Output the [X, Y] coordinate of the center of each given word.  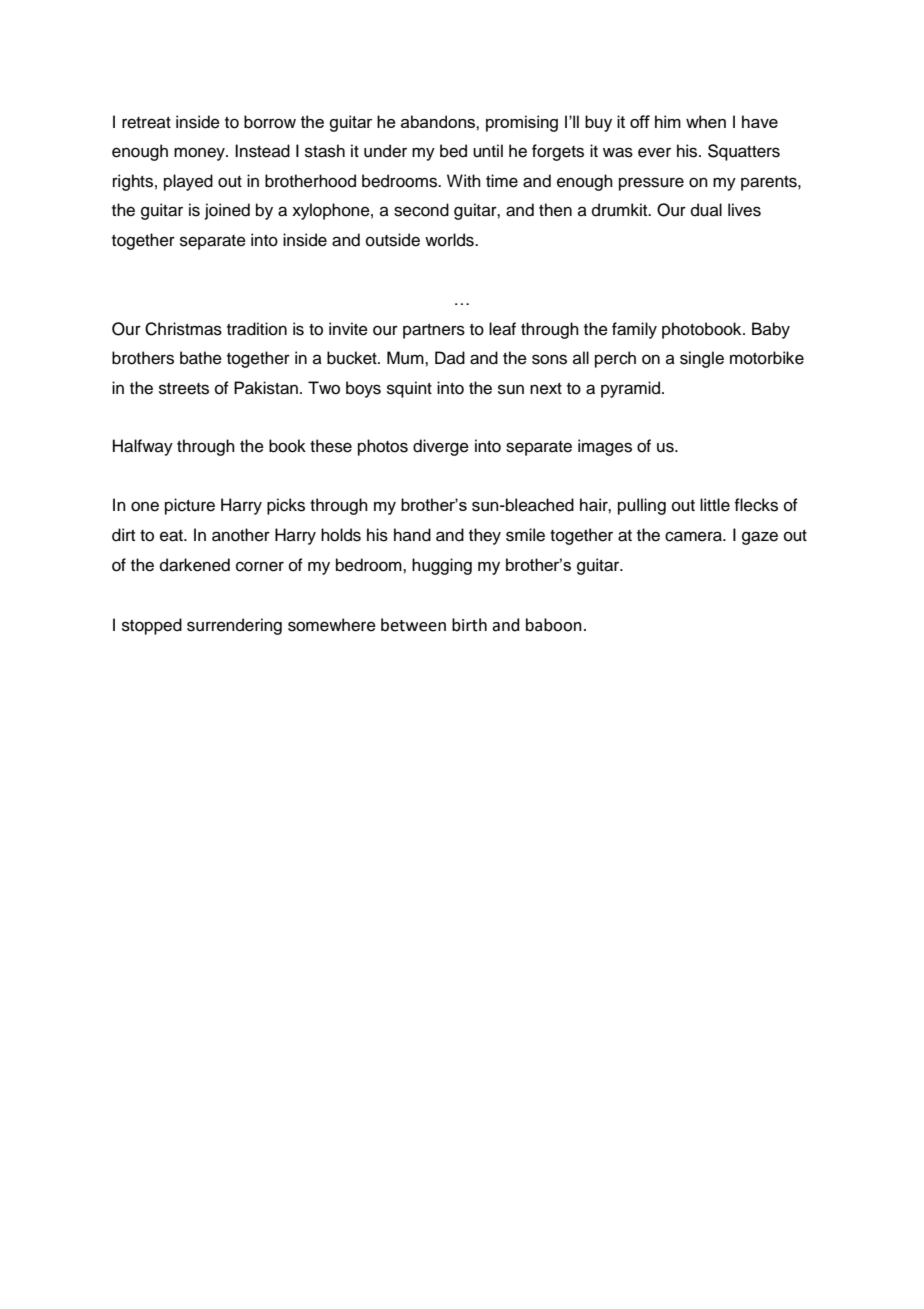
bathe [201, 358]
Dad [450, 358]
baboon [554, 625]
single [702, 359]
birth [469, 625]
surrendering [234, 626]
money [200, 154]
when [706, 121]
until [488, 151]
